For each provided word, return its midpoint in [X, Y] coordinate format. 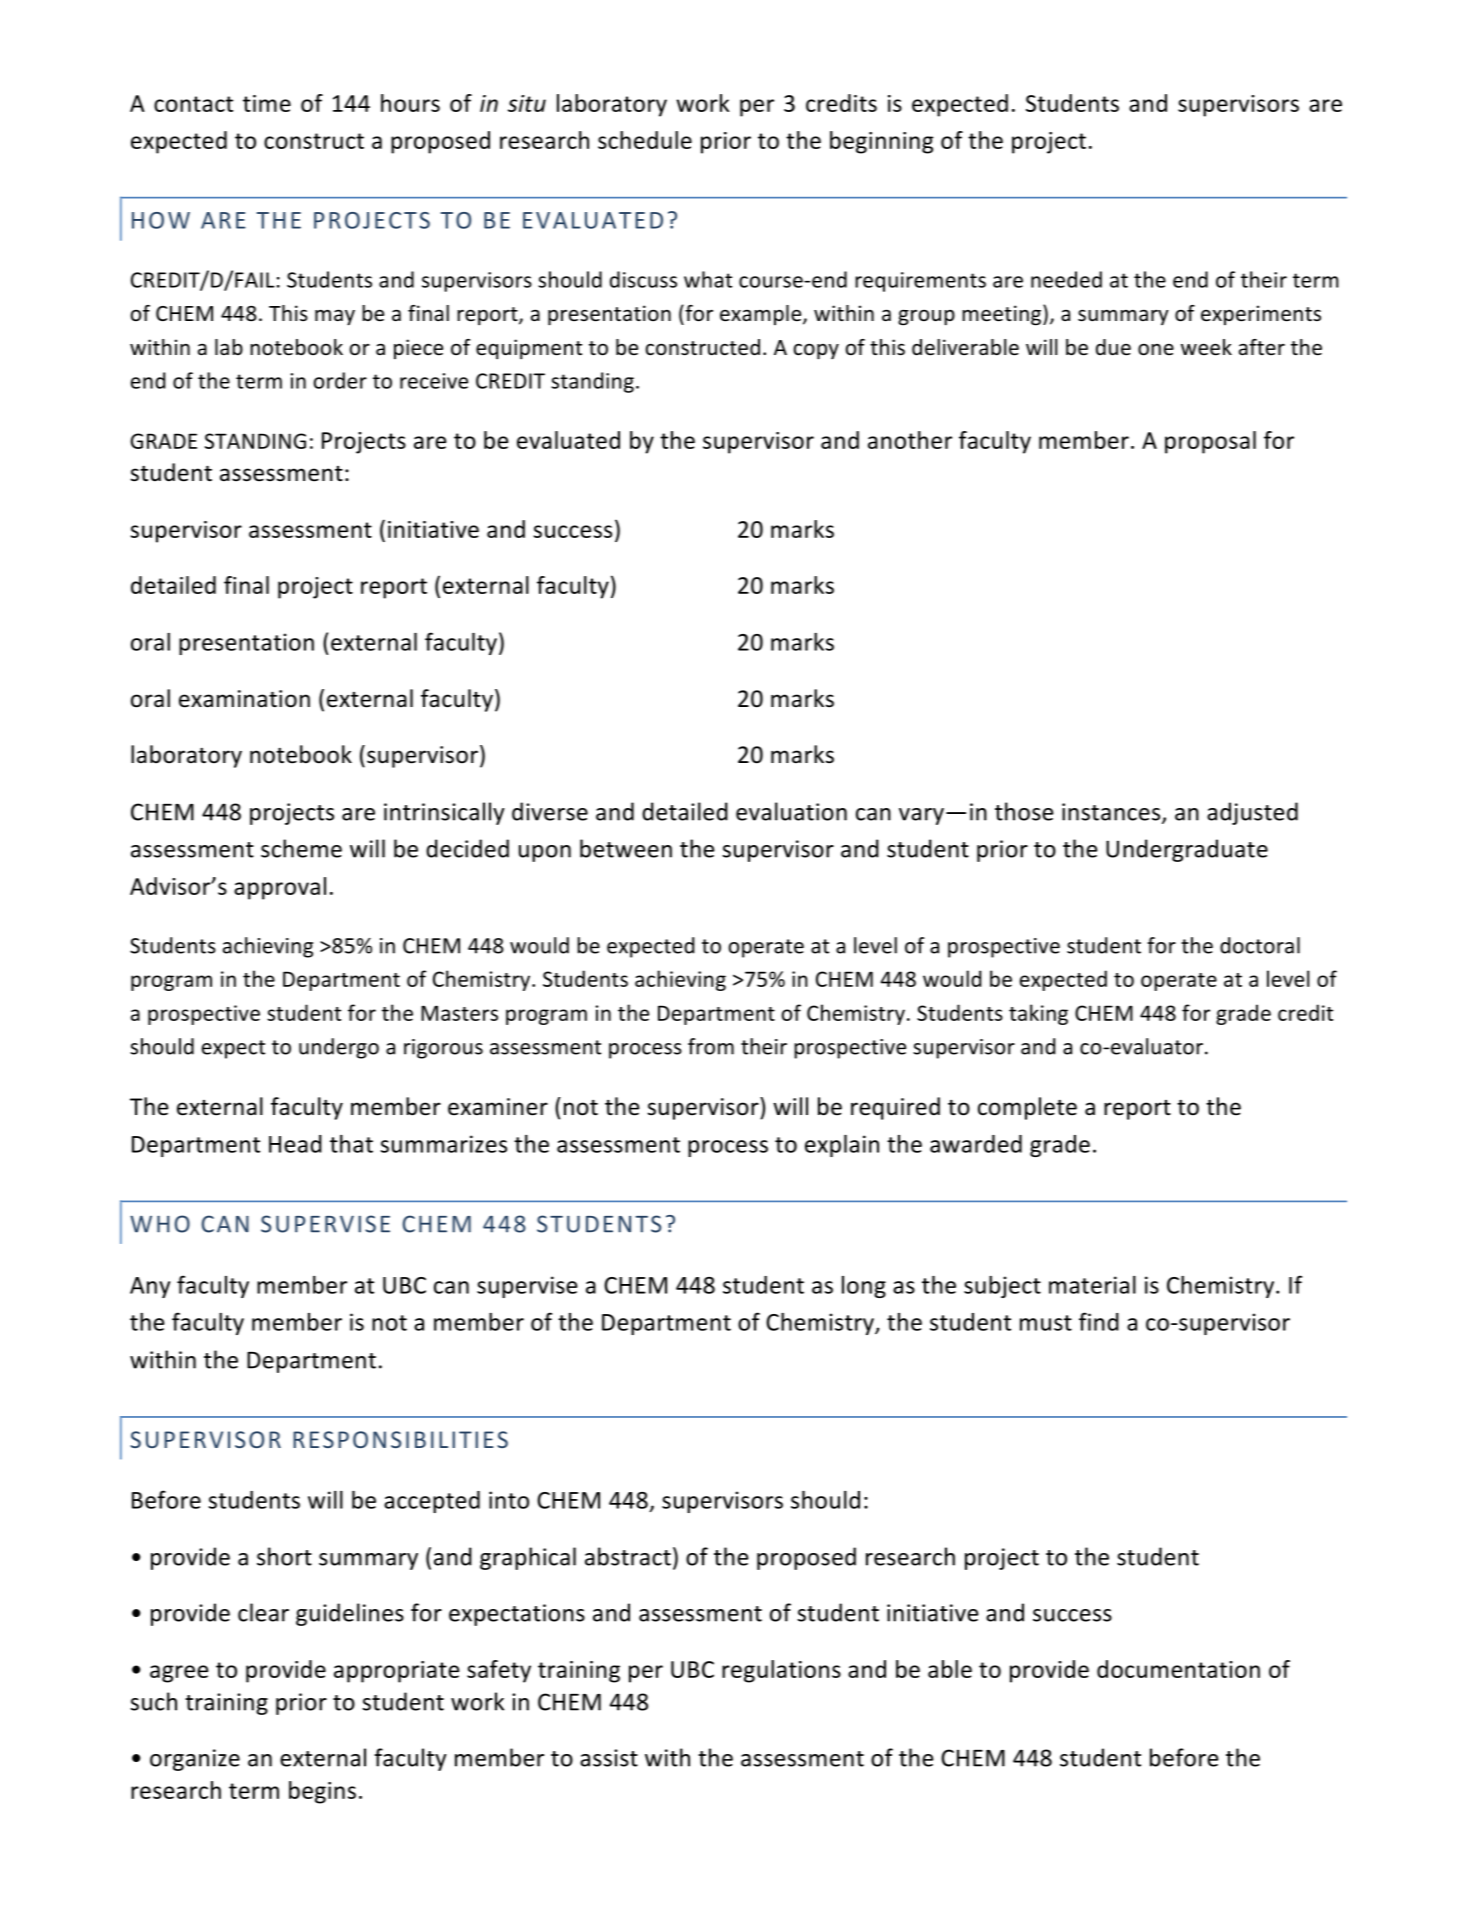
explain [842, 1146]
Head [295, 1144]
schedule [645, 140]
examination [244, 699]
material [1092, 1285]
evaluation [791, 811]
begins [322, 1792]
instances [1112, 813]
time [267, 103]
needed [1066, 279]
